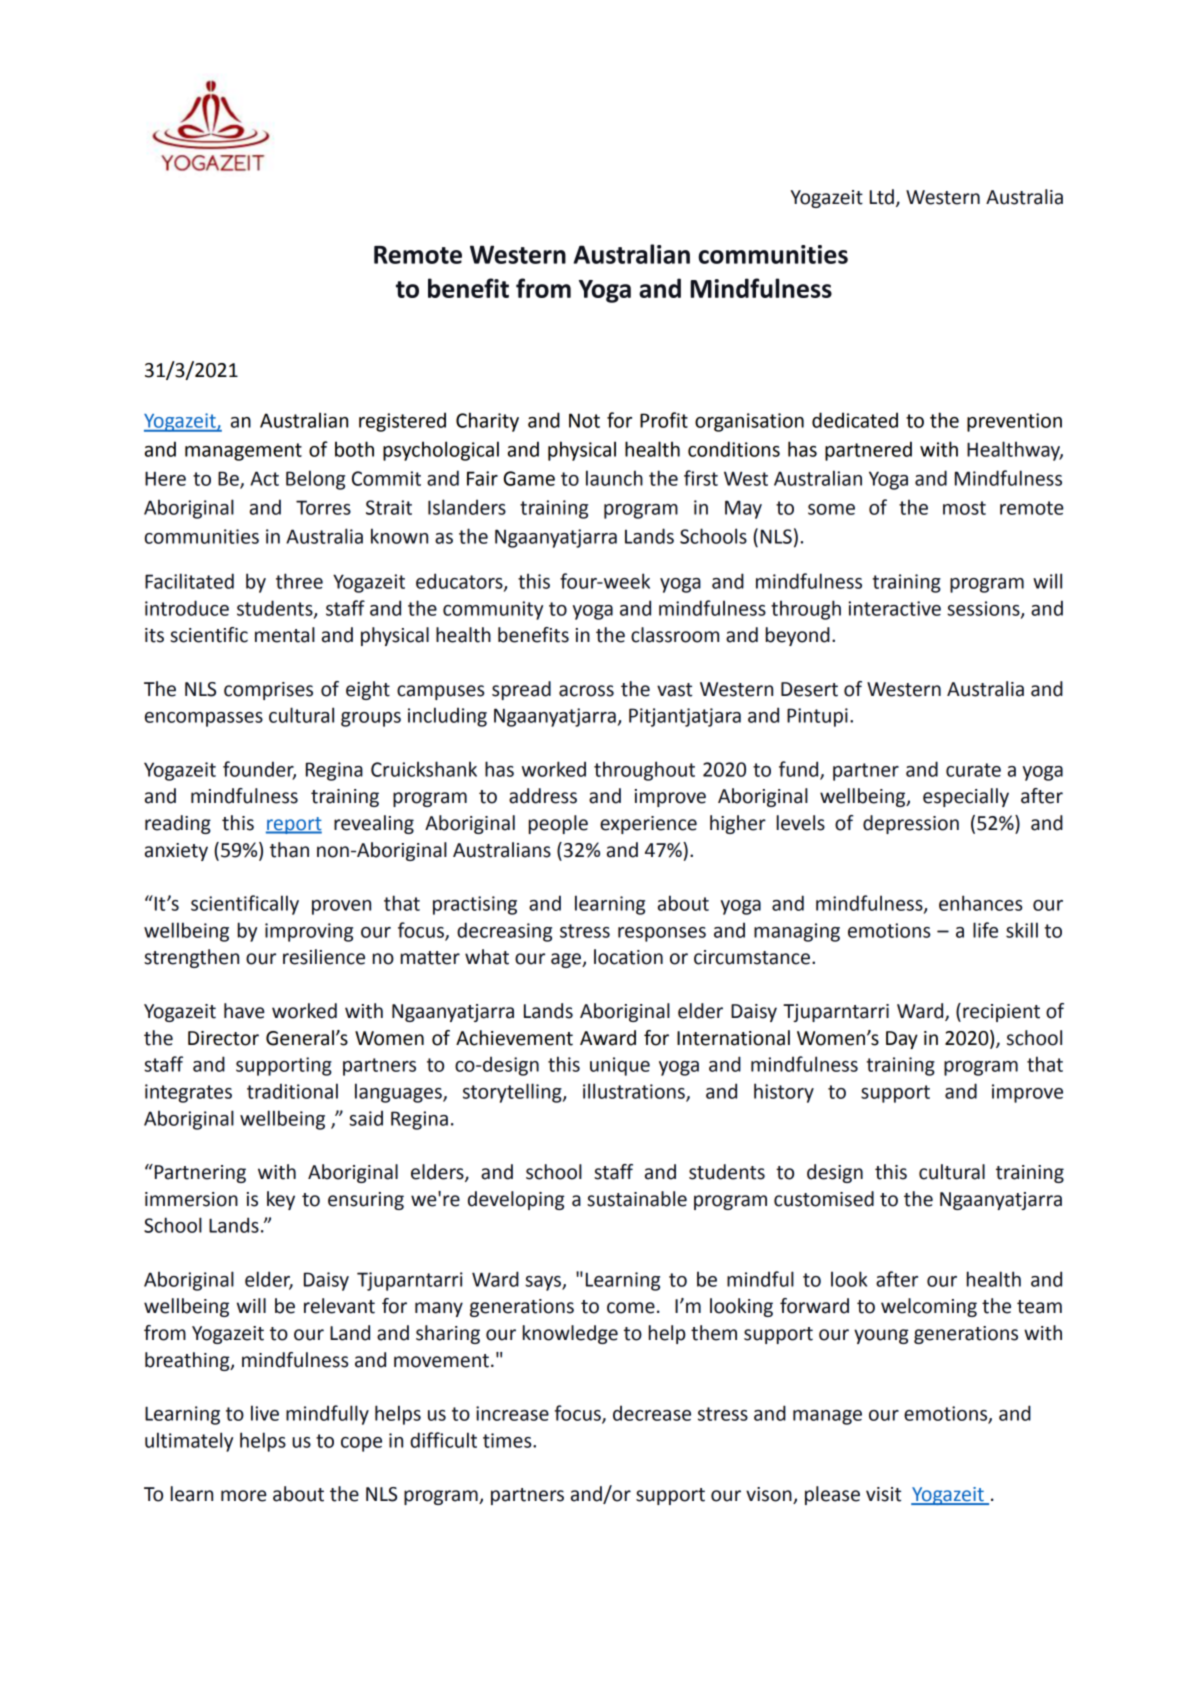 The image size is (1191, 1683). I want to click on interactive, so click(894, 608).
